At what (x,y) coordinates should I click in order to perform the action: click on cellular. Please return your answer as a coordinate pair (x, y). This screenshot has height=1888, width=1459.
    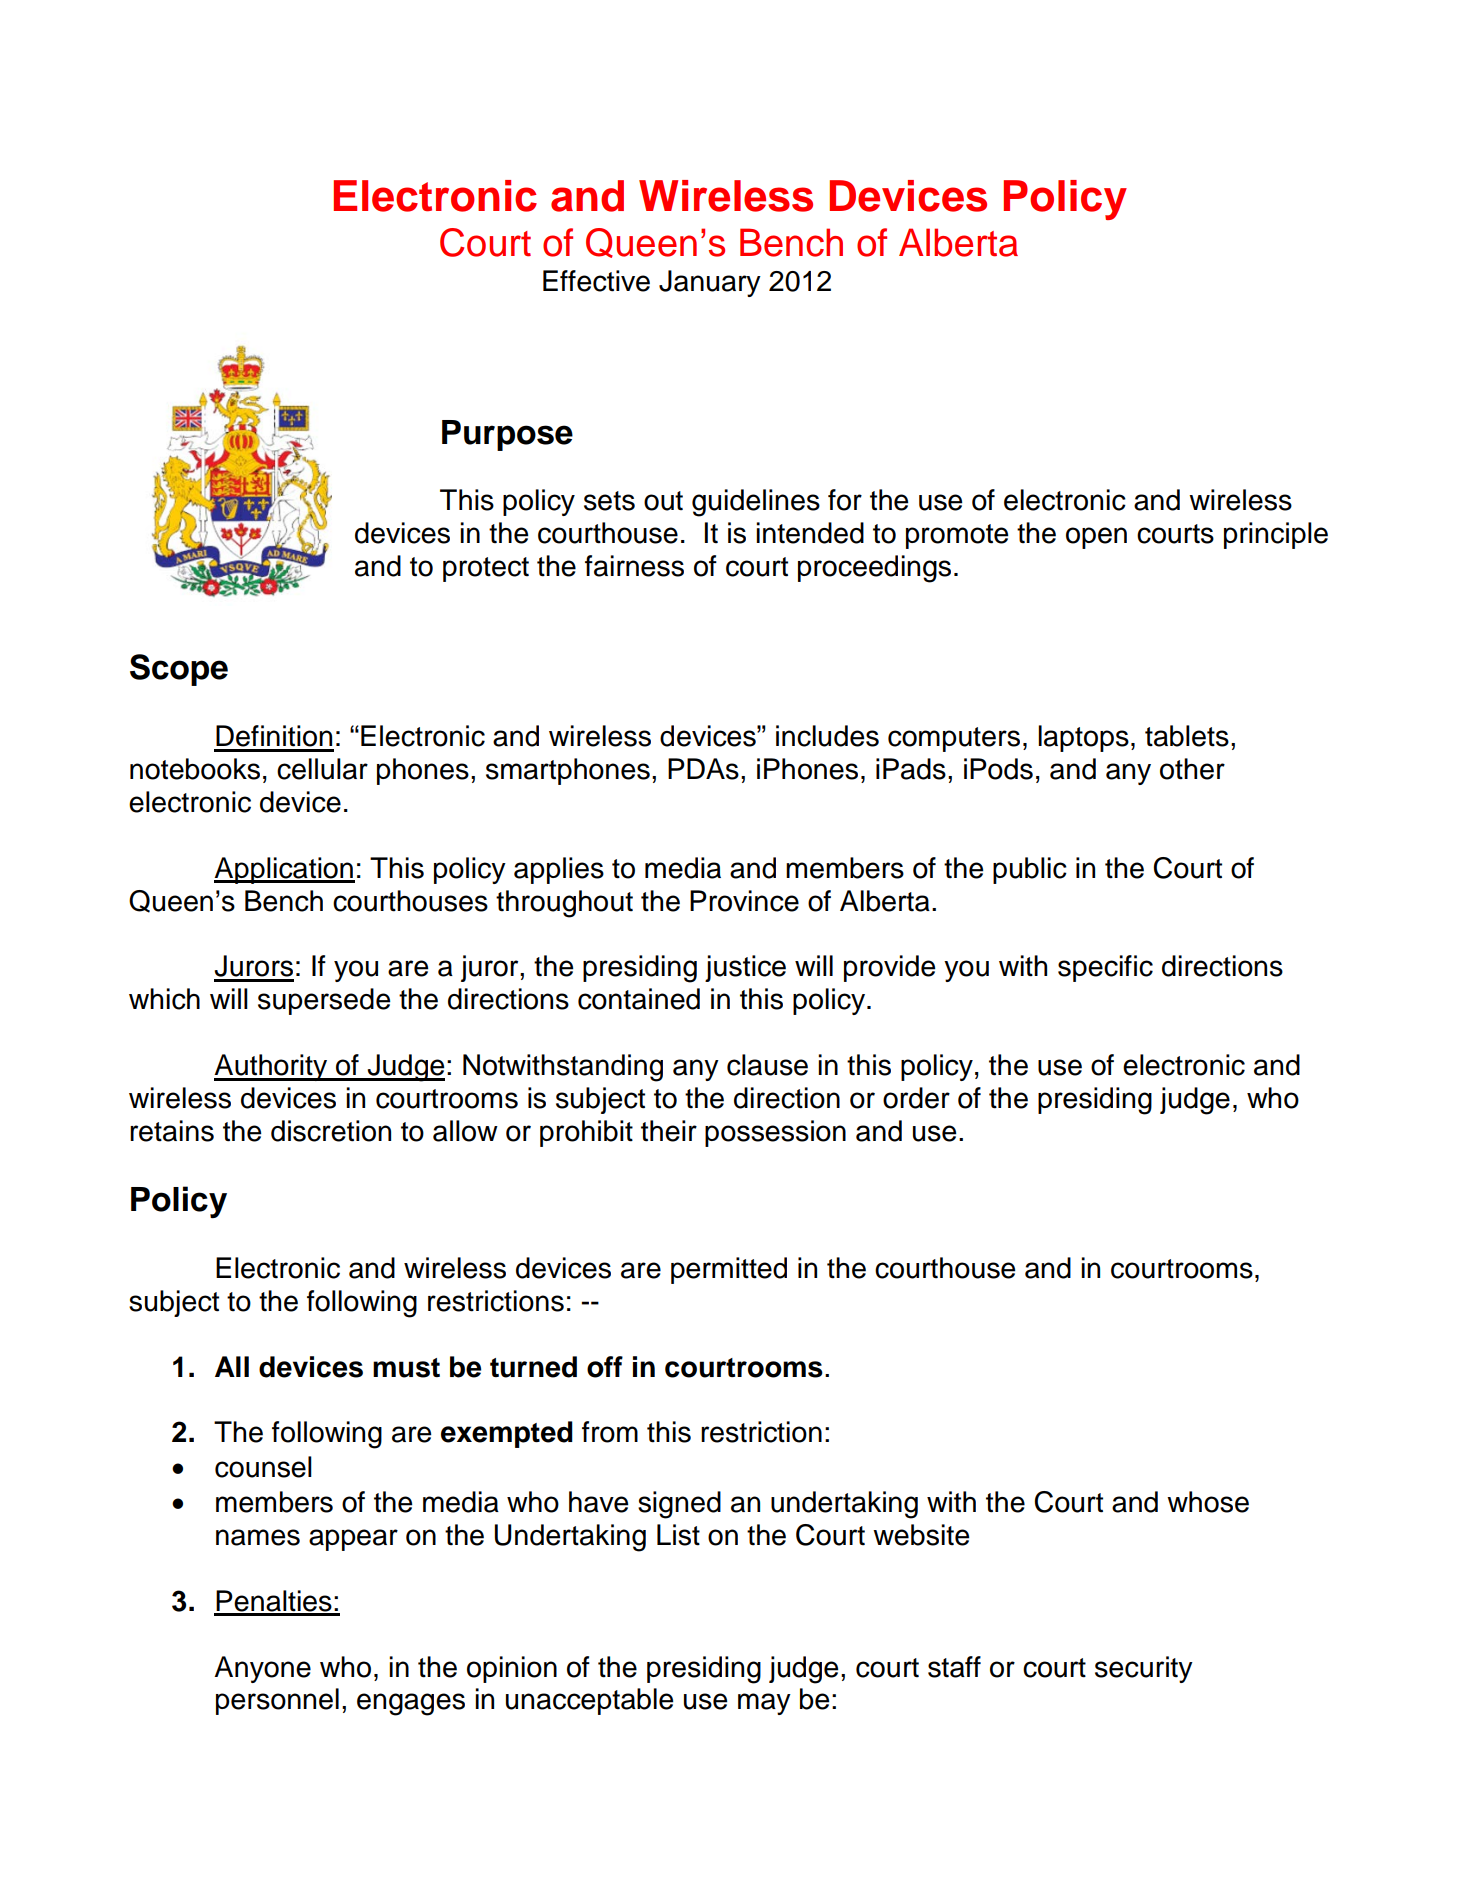
    Looking at the image, I should click on (322, 769).
